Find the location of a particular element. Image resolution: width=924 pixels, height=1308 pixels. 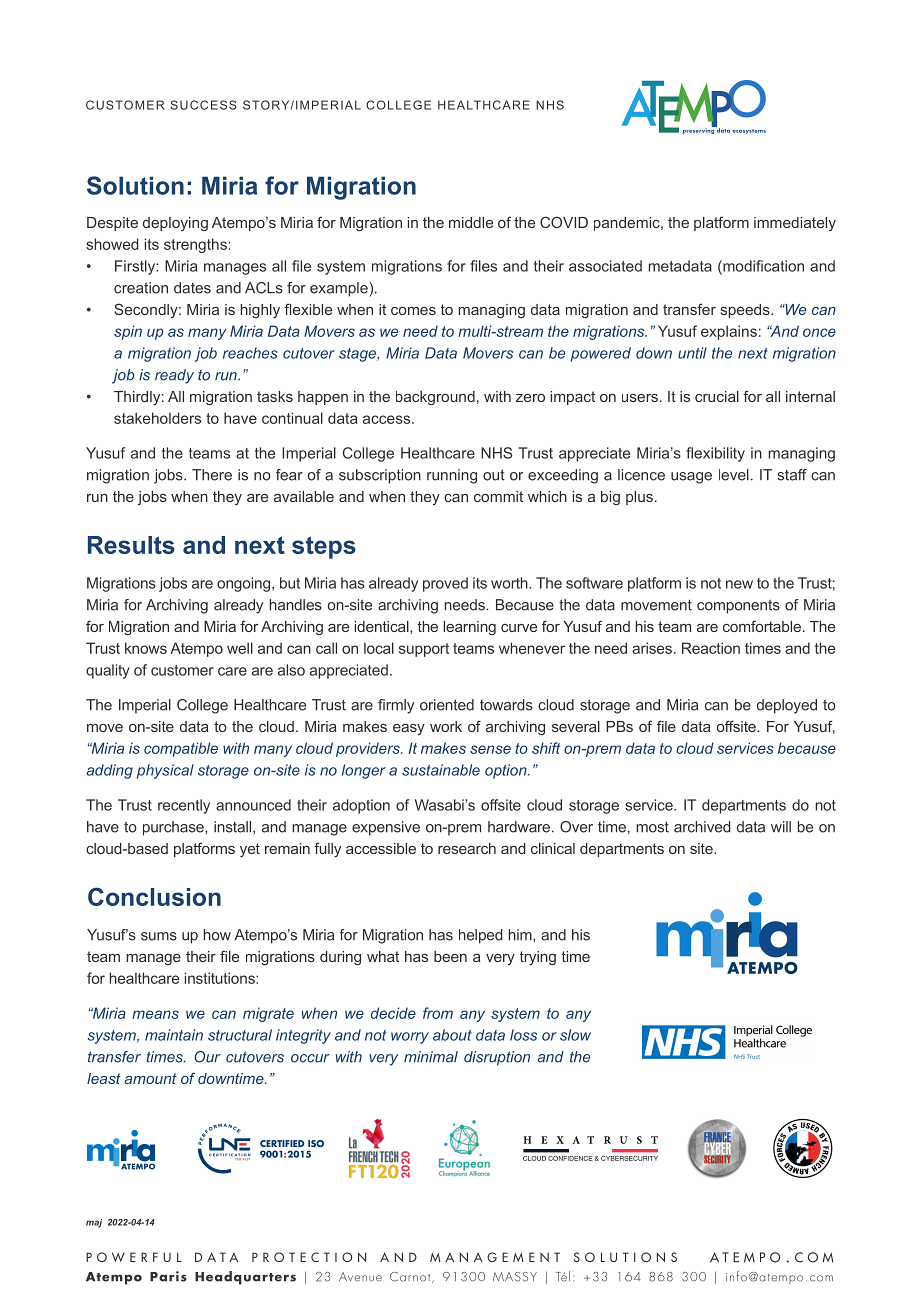

SUCCESS is located at coordinates (203, 105).
